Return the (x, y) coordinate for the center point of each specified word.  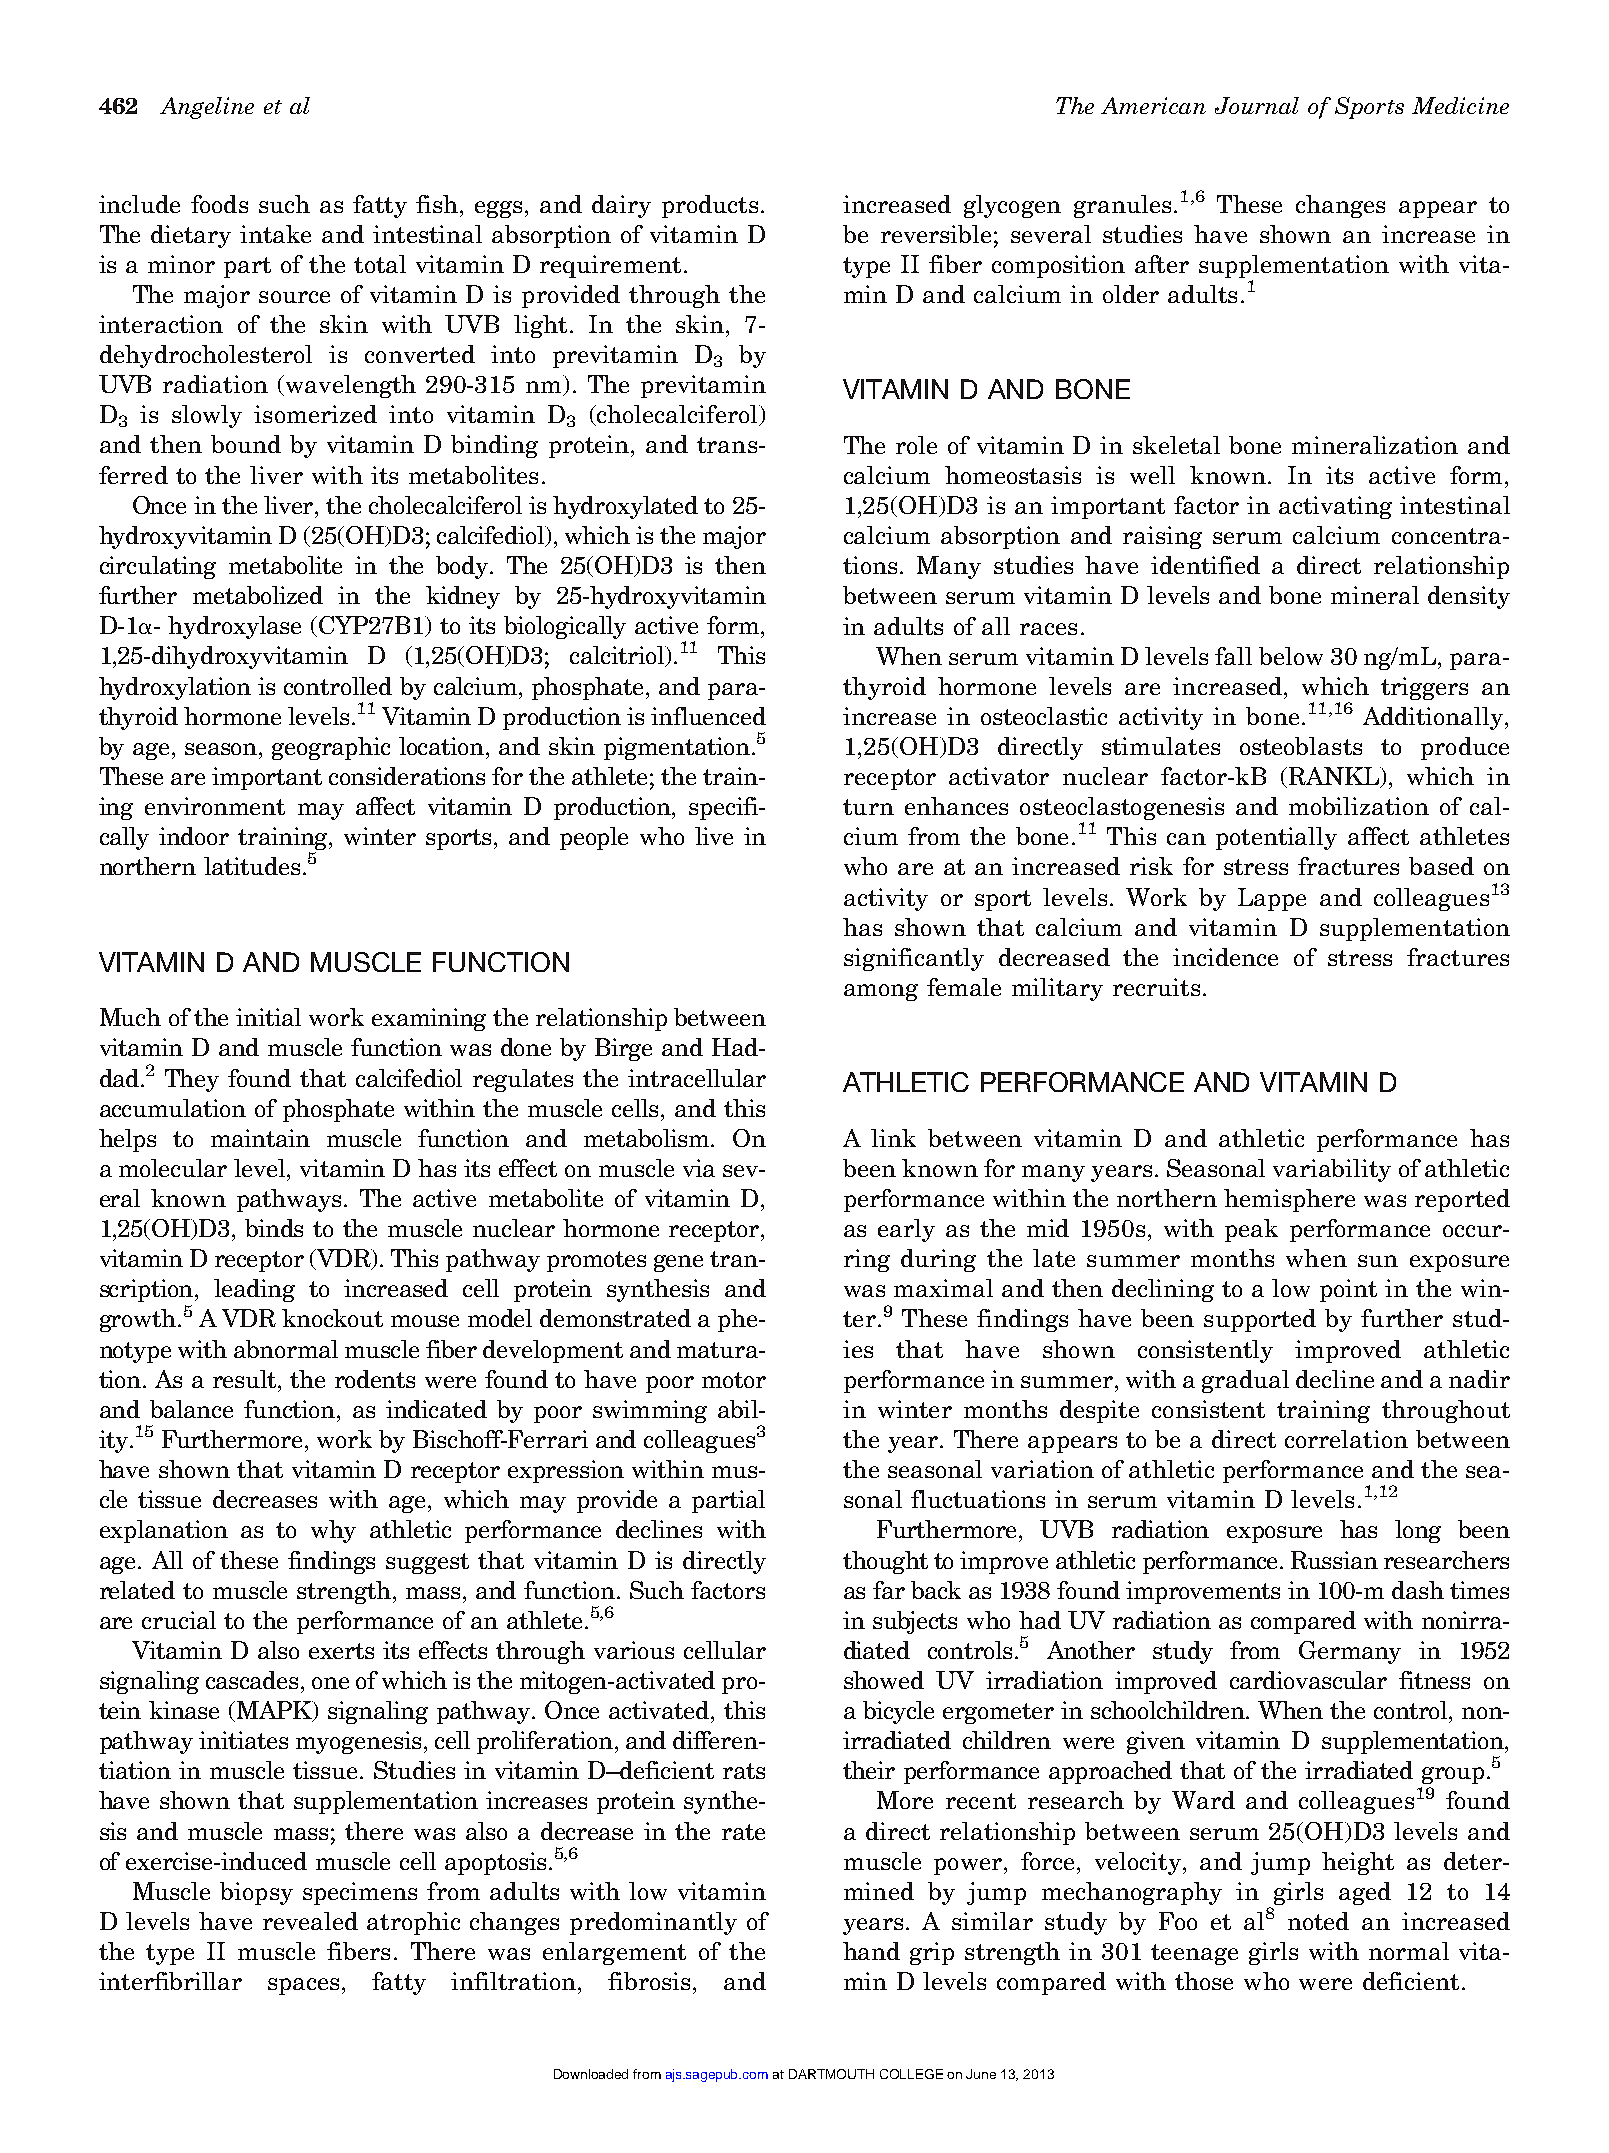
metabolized (258, 595)
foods (219, 204)
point (1348, 1290)
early (906, 1230)
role (916, 445)
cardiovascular (1308, 1680)
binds (274, 1228)
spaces (303, 1986)
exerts (341, 1651)
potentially (1276, 838)
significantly (914, 959)
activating (1335, 507)
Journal (1257, 105)
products (710, 206)
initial (268, 1017)
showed (884, 1680)
